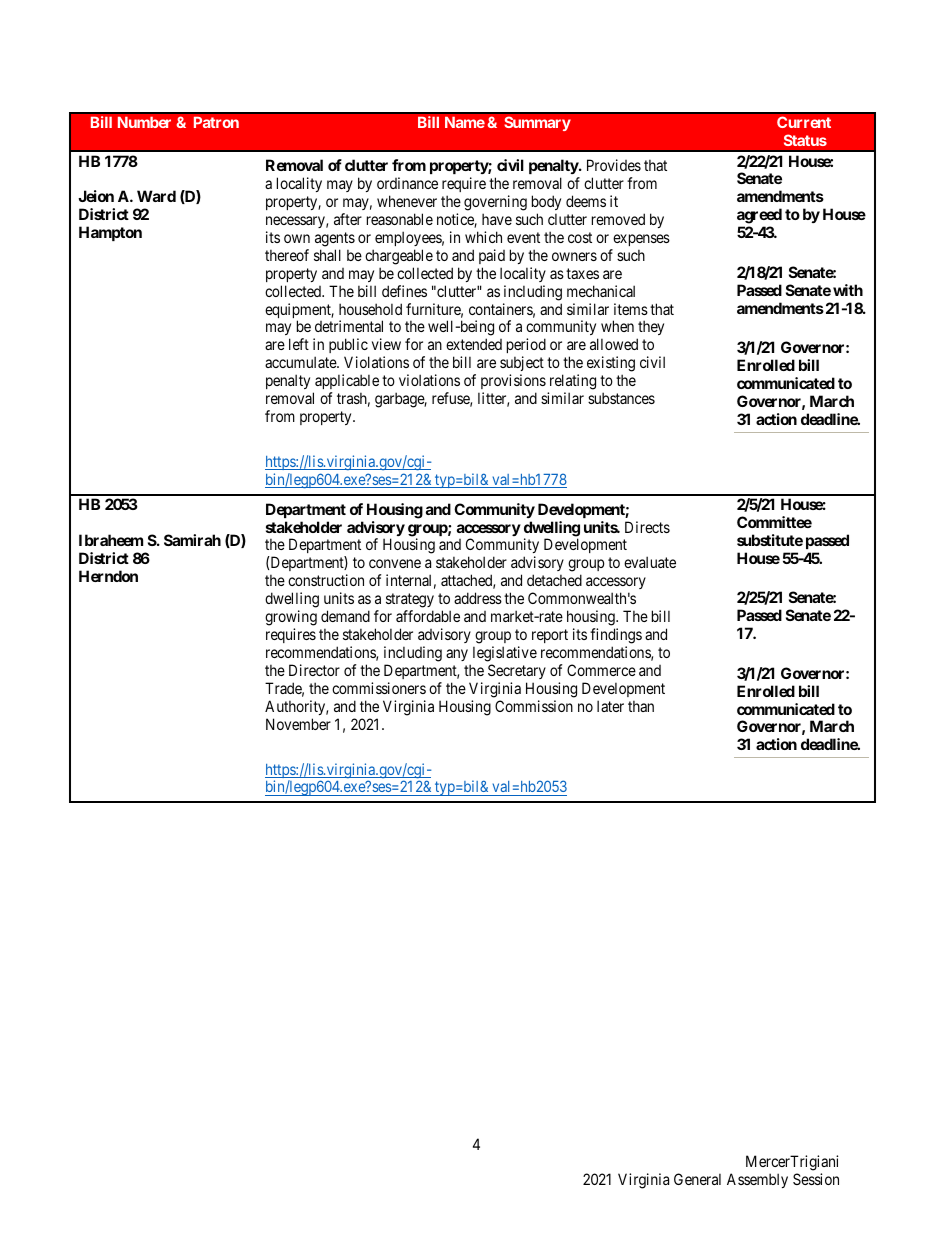 This screenshot has width=952, height=1233. I want to click on Assembly, so click(757, 1180).
